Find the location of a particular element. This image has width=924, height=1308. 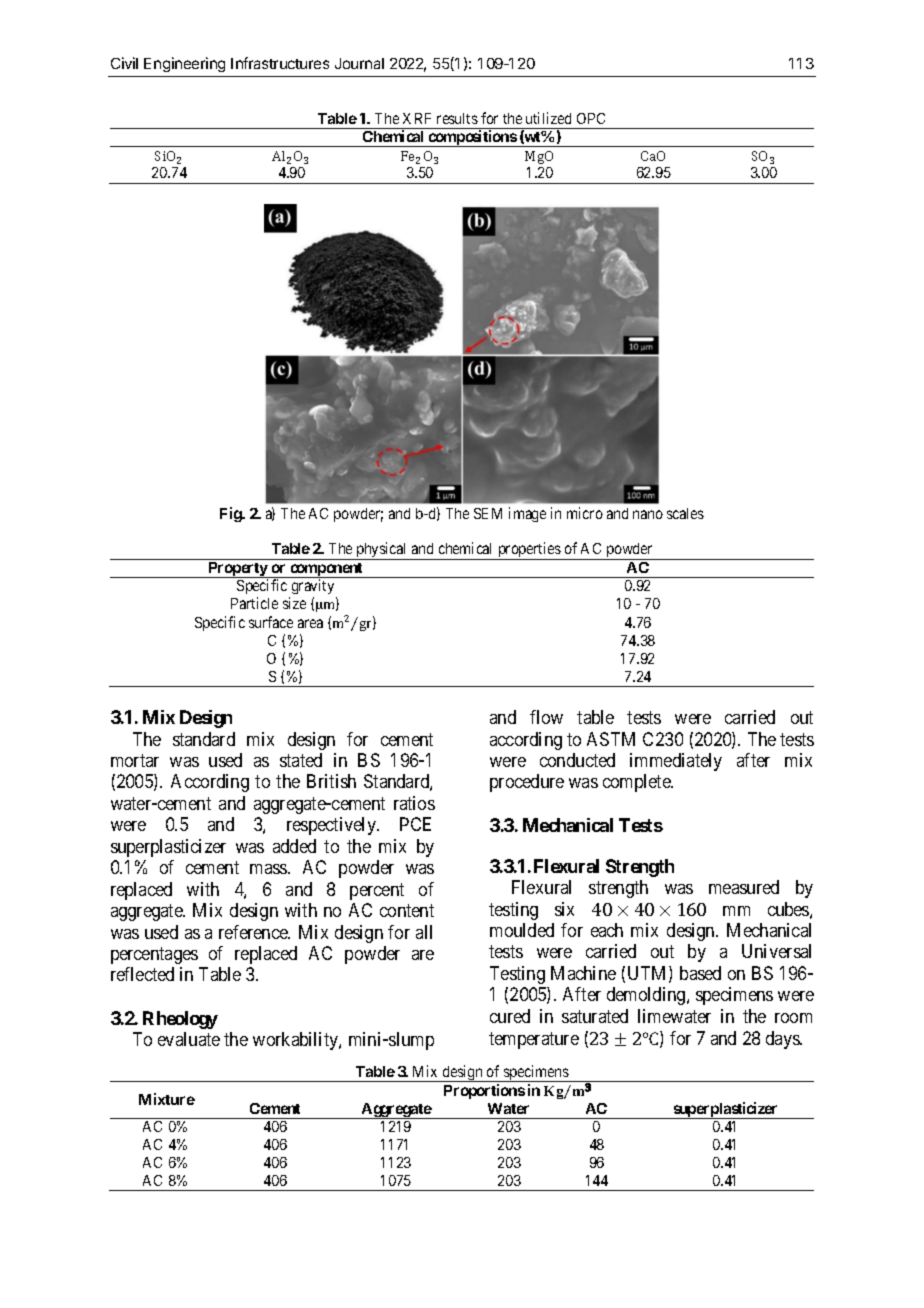

evaluate is located at coordinates (189, 1039).
